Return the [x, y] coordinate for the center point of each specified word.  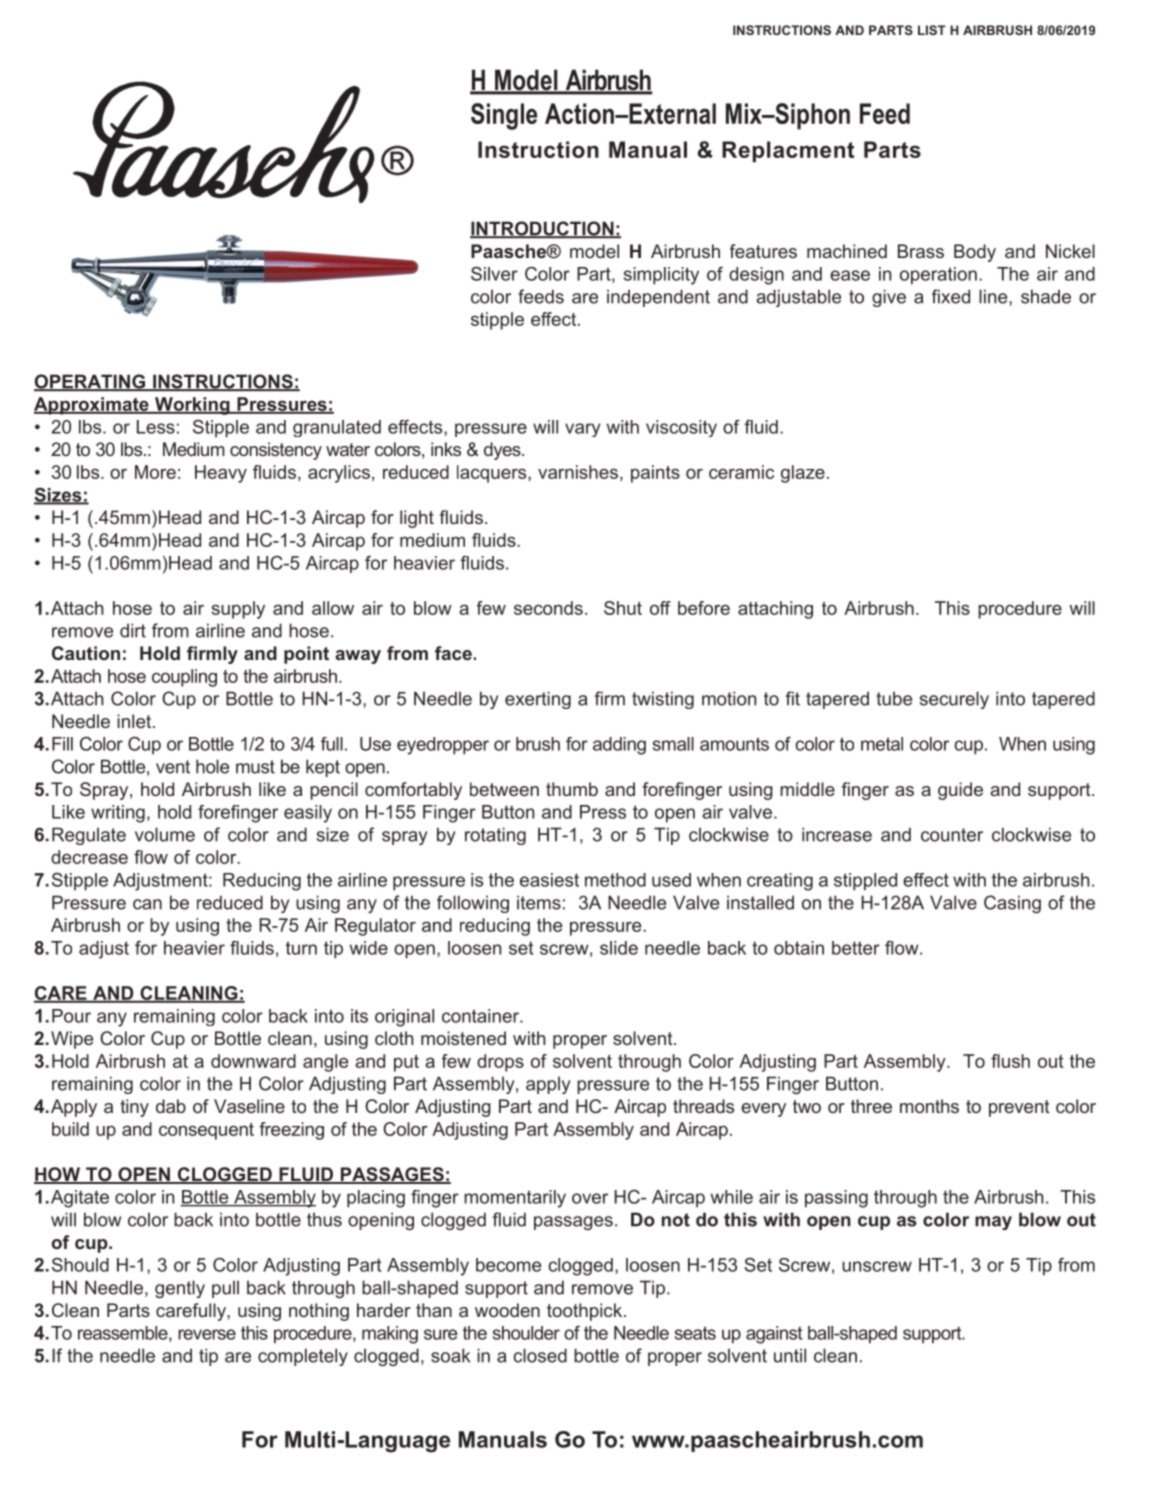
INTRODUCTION [543, 229]
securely [954, 700]
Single [504, 116]
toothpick [586, 1312]
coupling [184, 678]
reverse [207, 1334]
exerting [538, 700]
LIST [932, 30]
